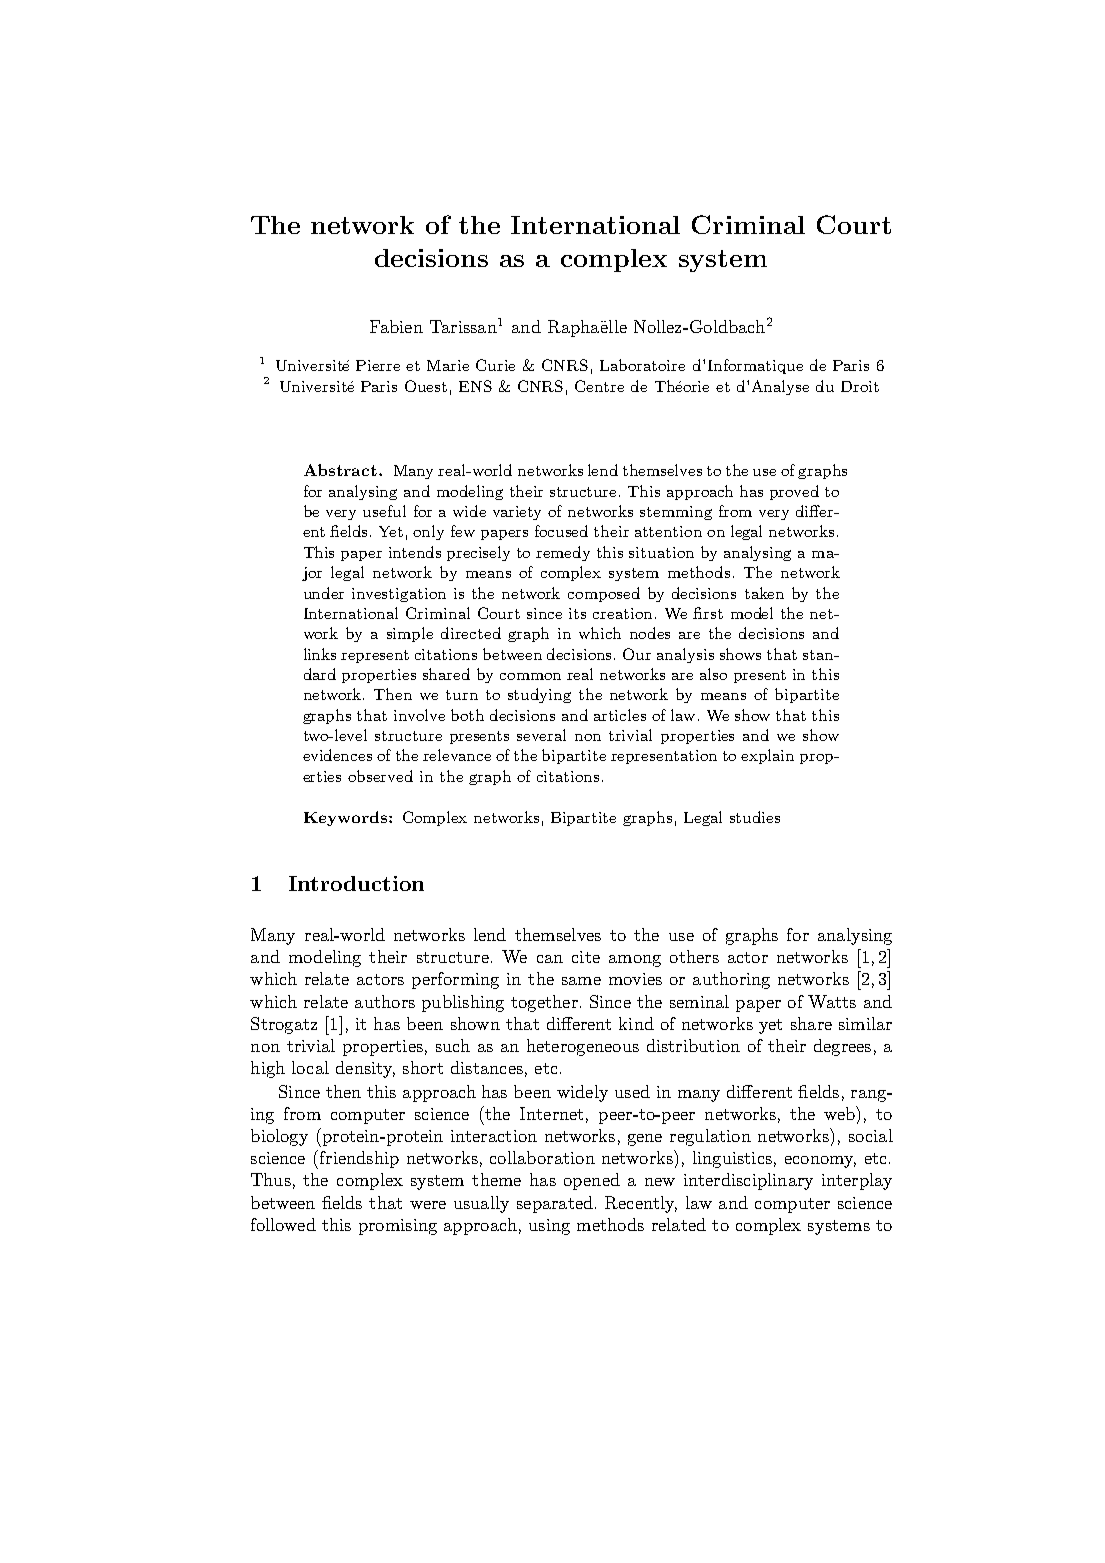 The height and width of the document is (1563, 1105). I want to click on Pierre, so click(378, 365).
